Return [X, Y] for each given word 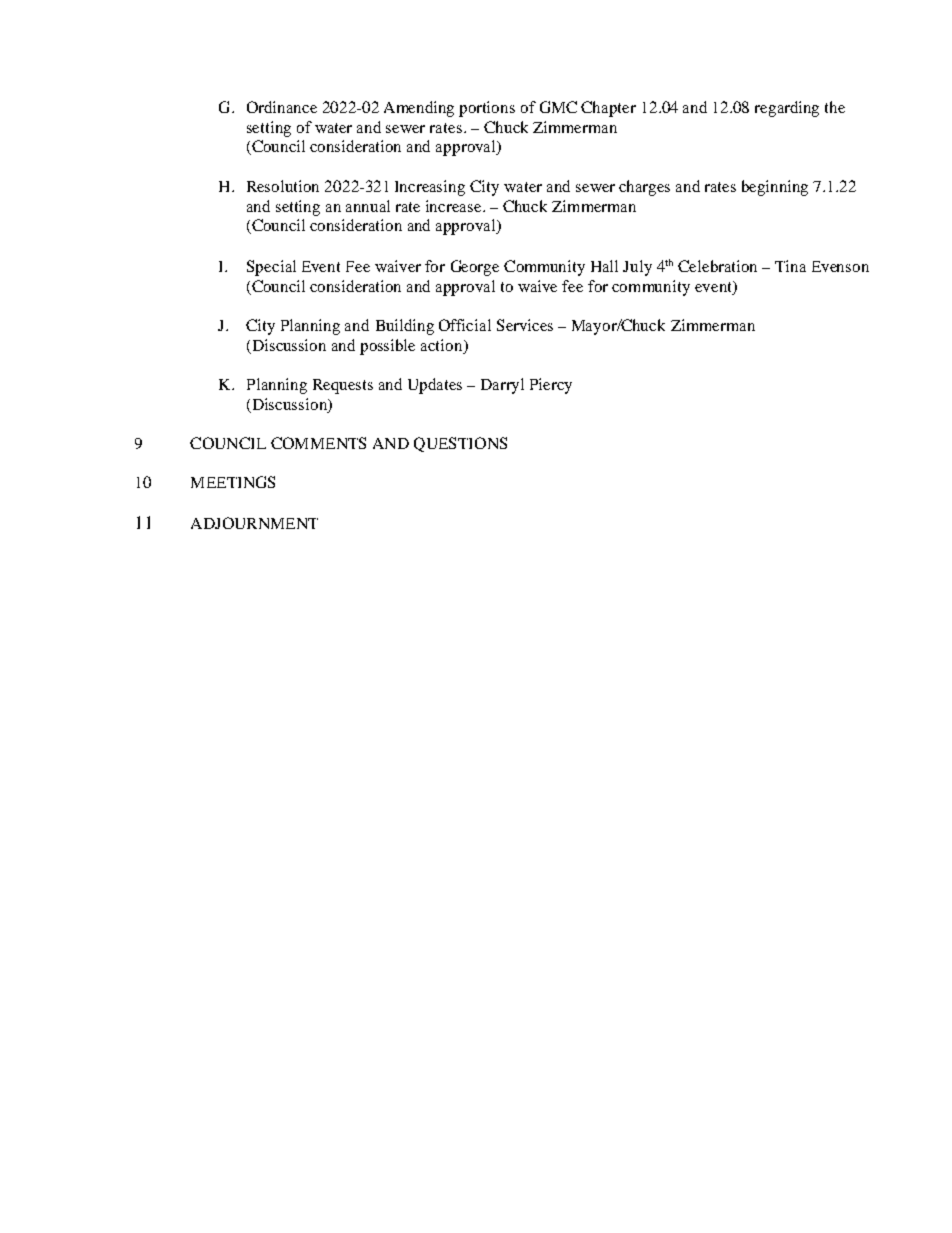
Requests [343, 386]
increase [455, 206]
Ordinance [282, 107]
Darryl [502, 386]
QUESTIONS [460, 444]
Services [525, 325]
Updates [435, 386]
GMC [558, 107]
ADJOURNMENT [254, 523]
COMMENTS [318, 443]
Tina [790, 266]
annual [368, 206]
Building [405, 327]
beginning [775, 188]
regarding [787, 109]
